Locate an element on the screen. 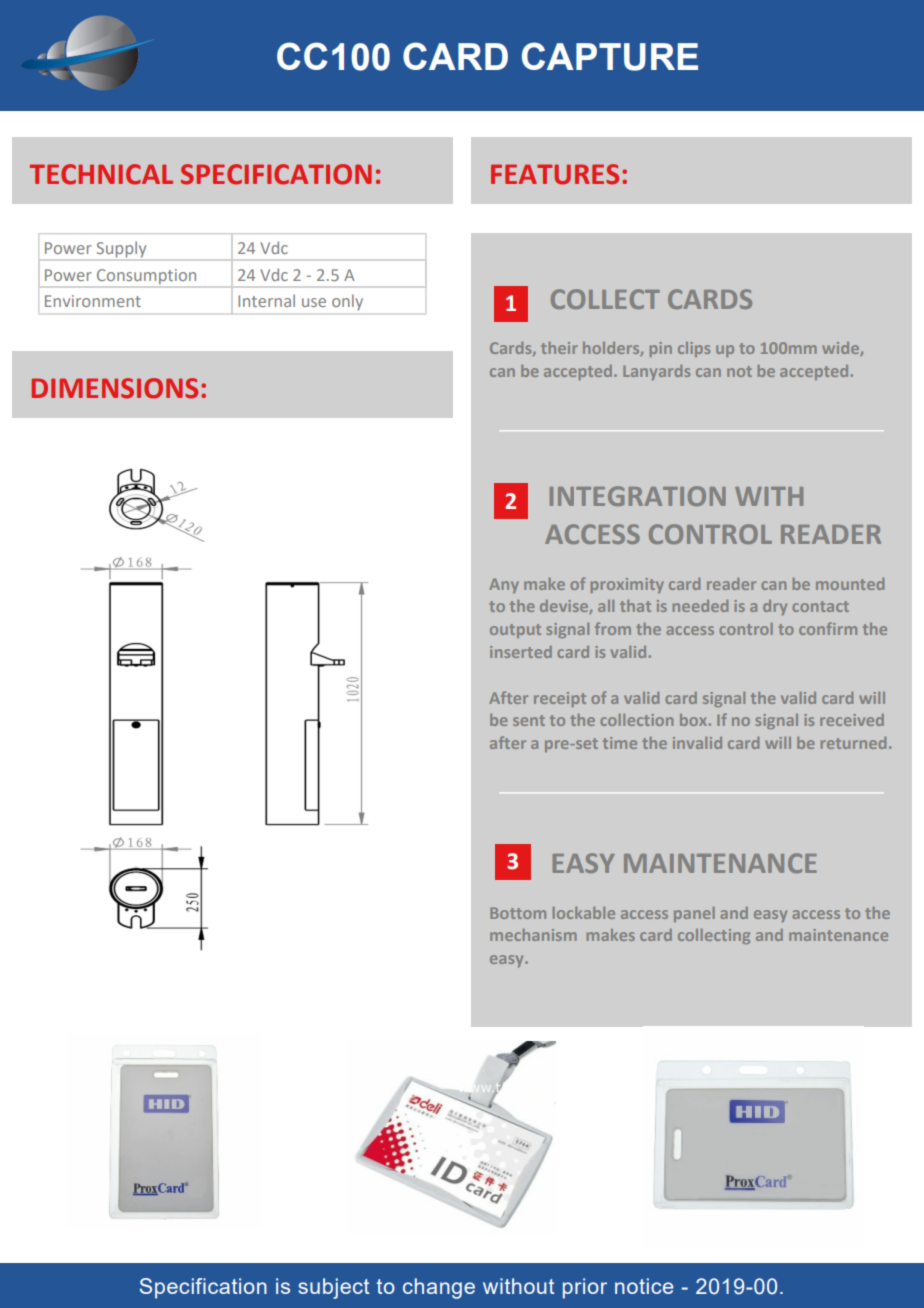 Image resolution: width=924 pixels, height=1308 pixels. their is located at coordinates (559, 348).
